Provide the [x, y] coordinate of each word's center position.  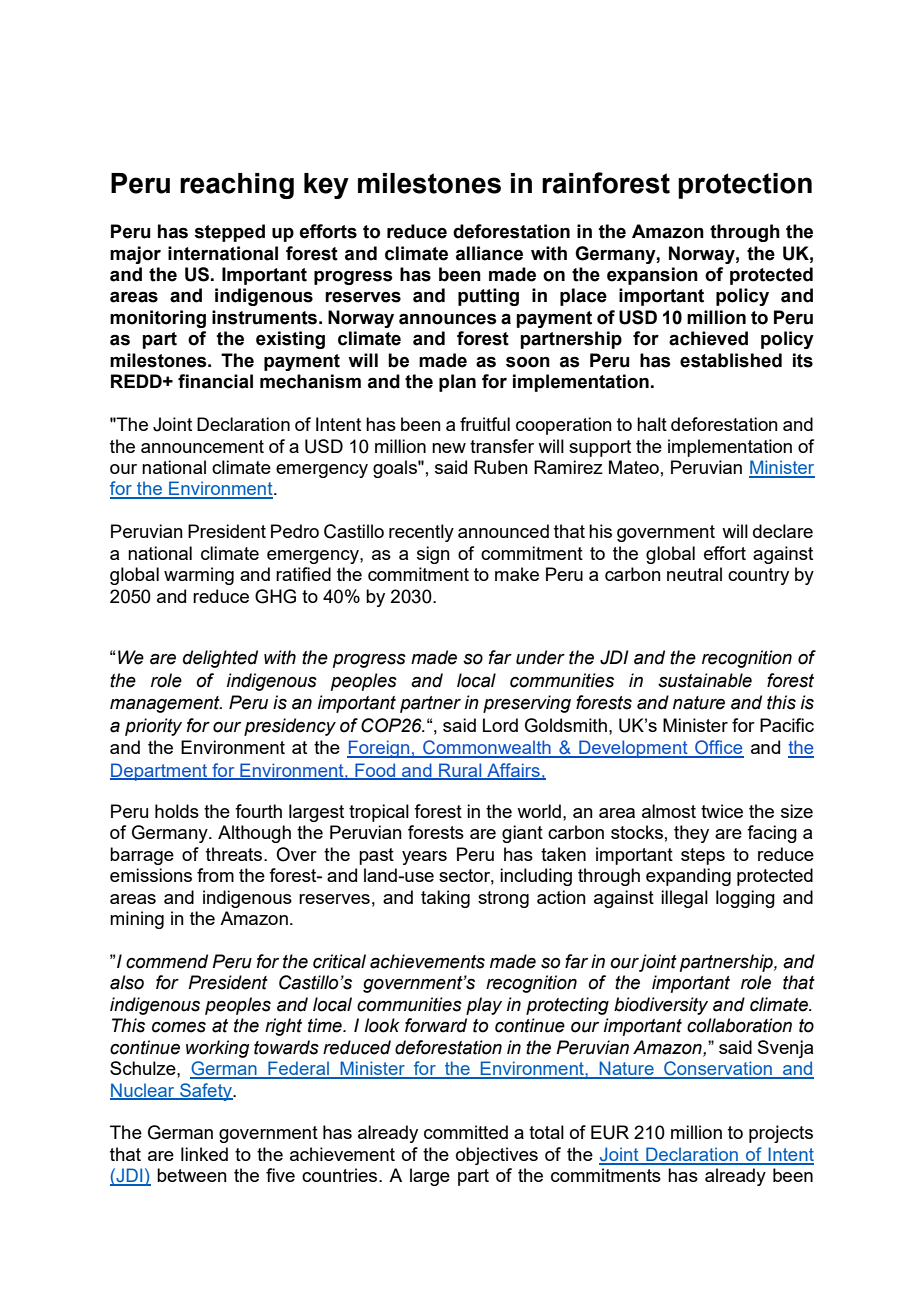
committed [466, 1132]
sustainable [705, 680]
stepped [229, 233]
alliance [489, 253]
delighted [220, 659]
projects [781, 1134]
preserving [527, 704]
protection [745, 186]
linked [204, 1154]
